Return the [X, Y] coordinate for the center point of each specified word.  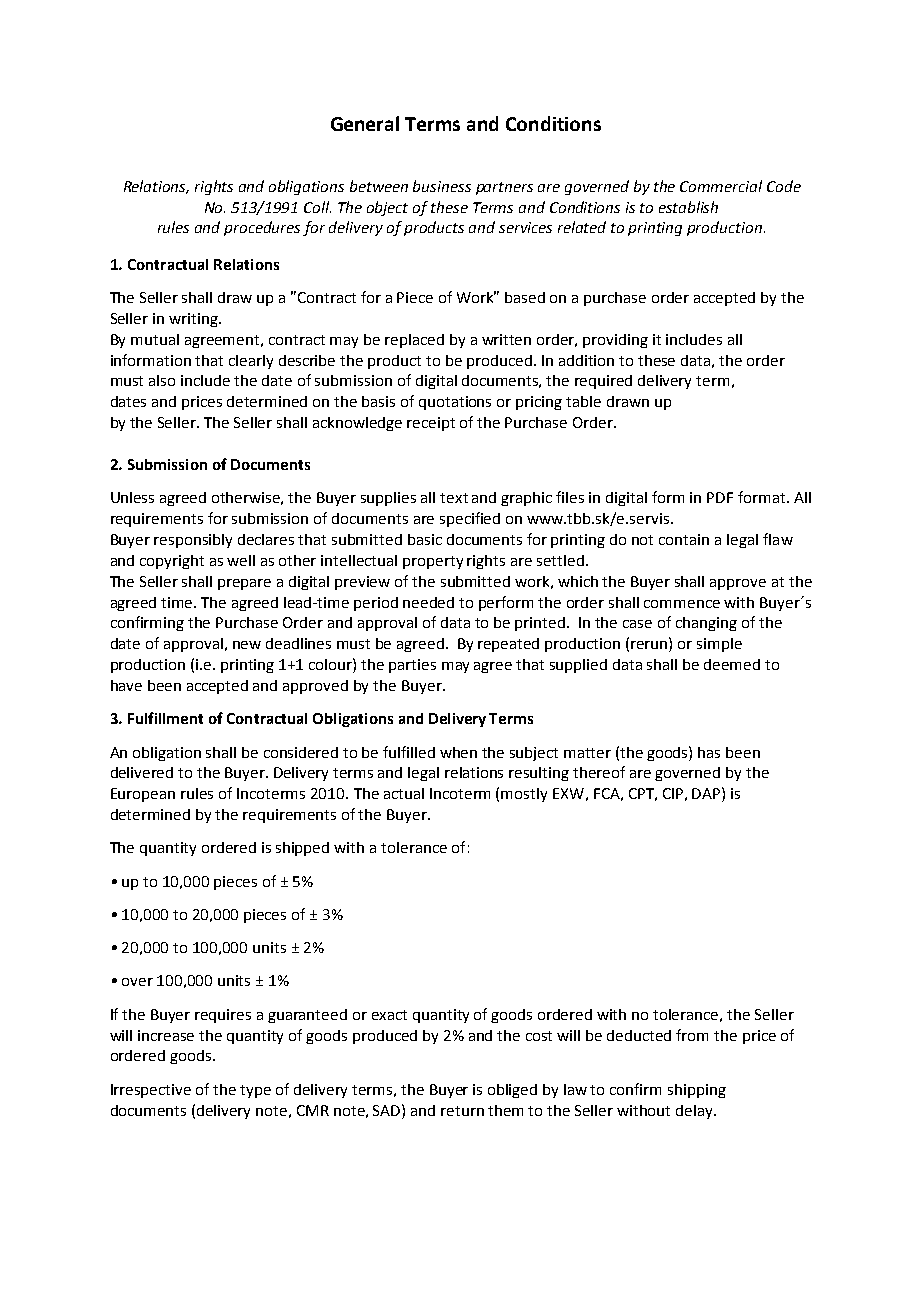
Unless [132, 497]
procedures [262, 228]
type [255, 1091]
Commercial [721, 186]
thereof [599, 772]
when [458, 752]
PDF [720, 497]
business [442, 186]
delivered [142, 772]
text [454, 498]
